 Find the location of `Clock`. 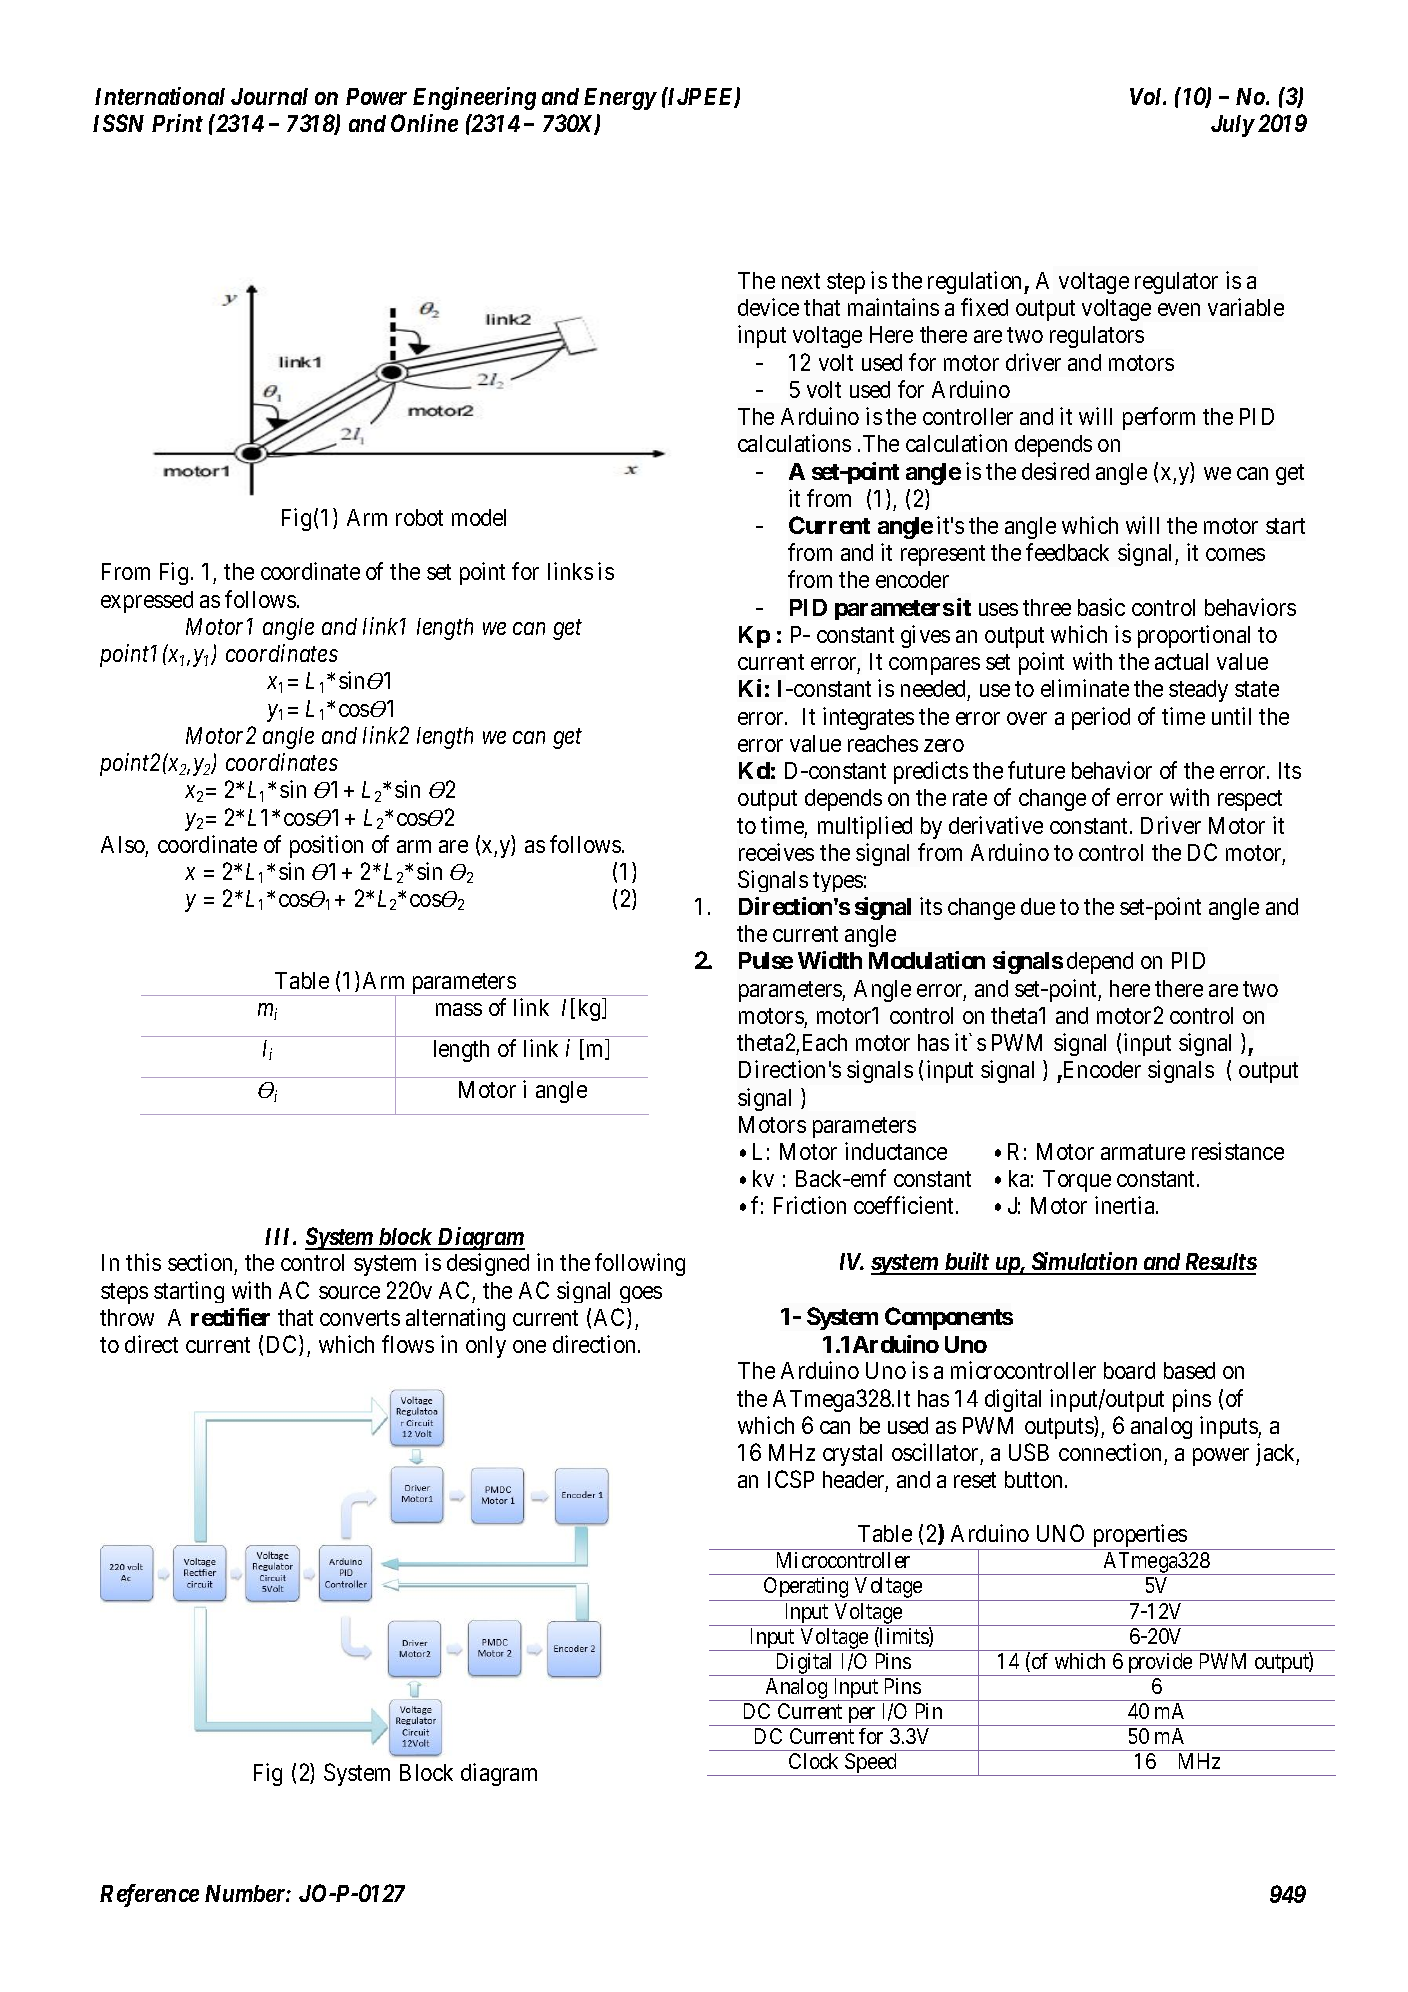

Clock is located at coordinates (813, 1761).
